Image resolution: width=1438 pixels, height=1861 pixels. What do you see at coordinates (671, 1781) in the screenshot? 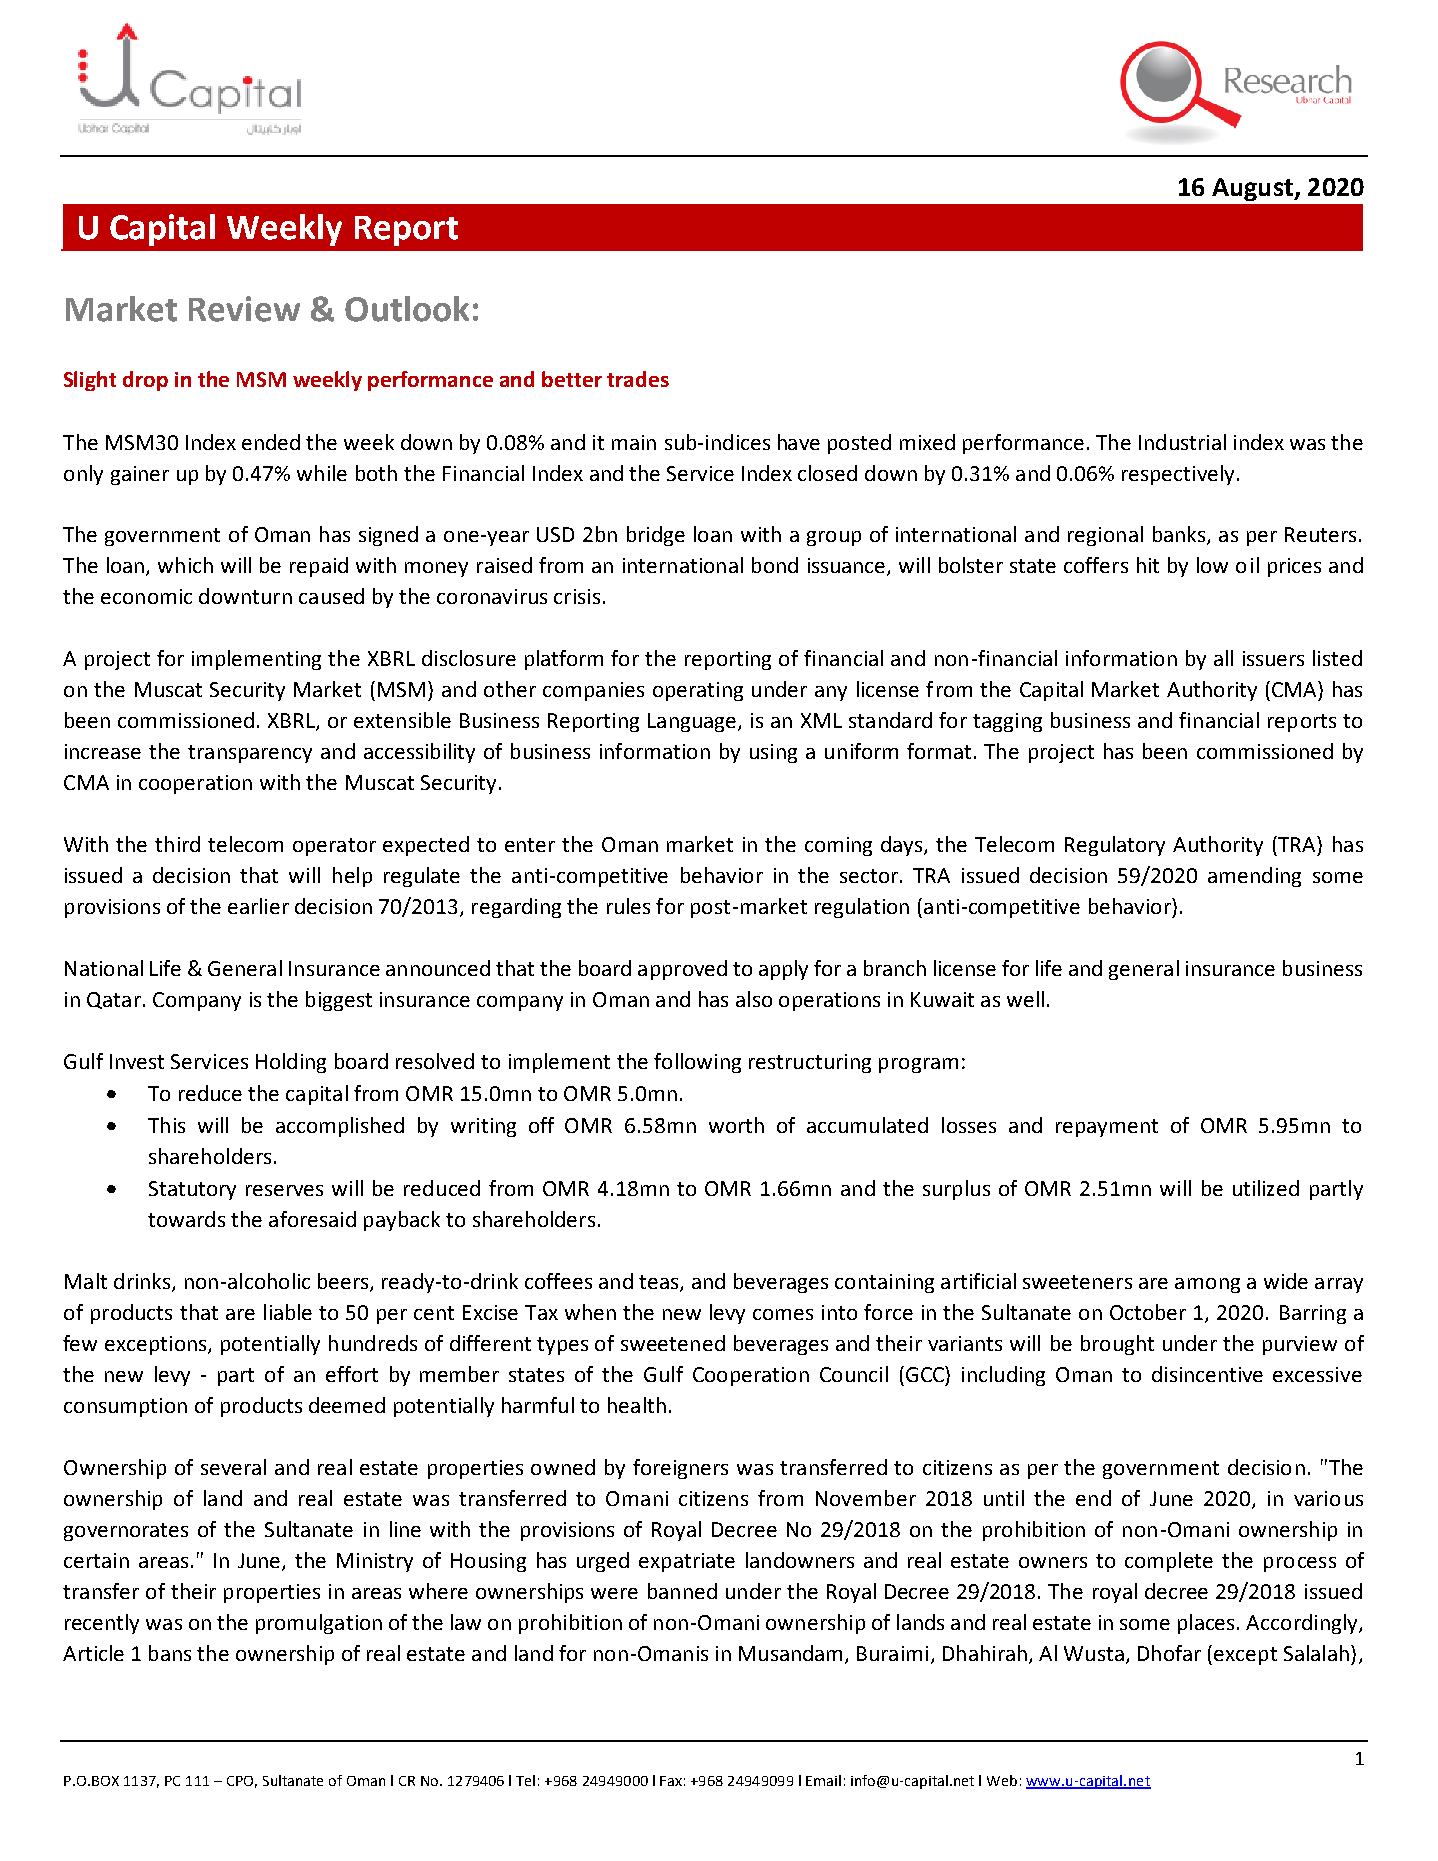
I see `Fax` at bounding box center [671, 1781].
